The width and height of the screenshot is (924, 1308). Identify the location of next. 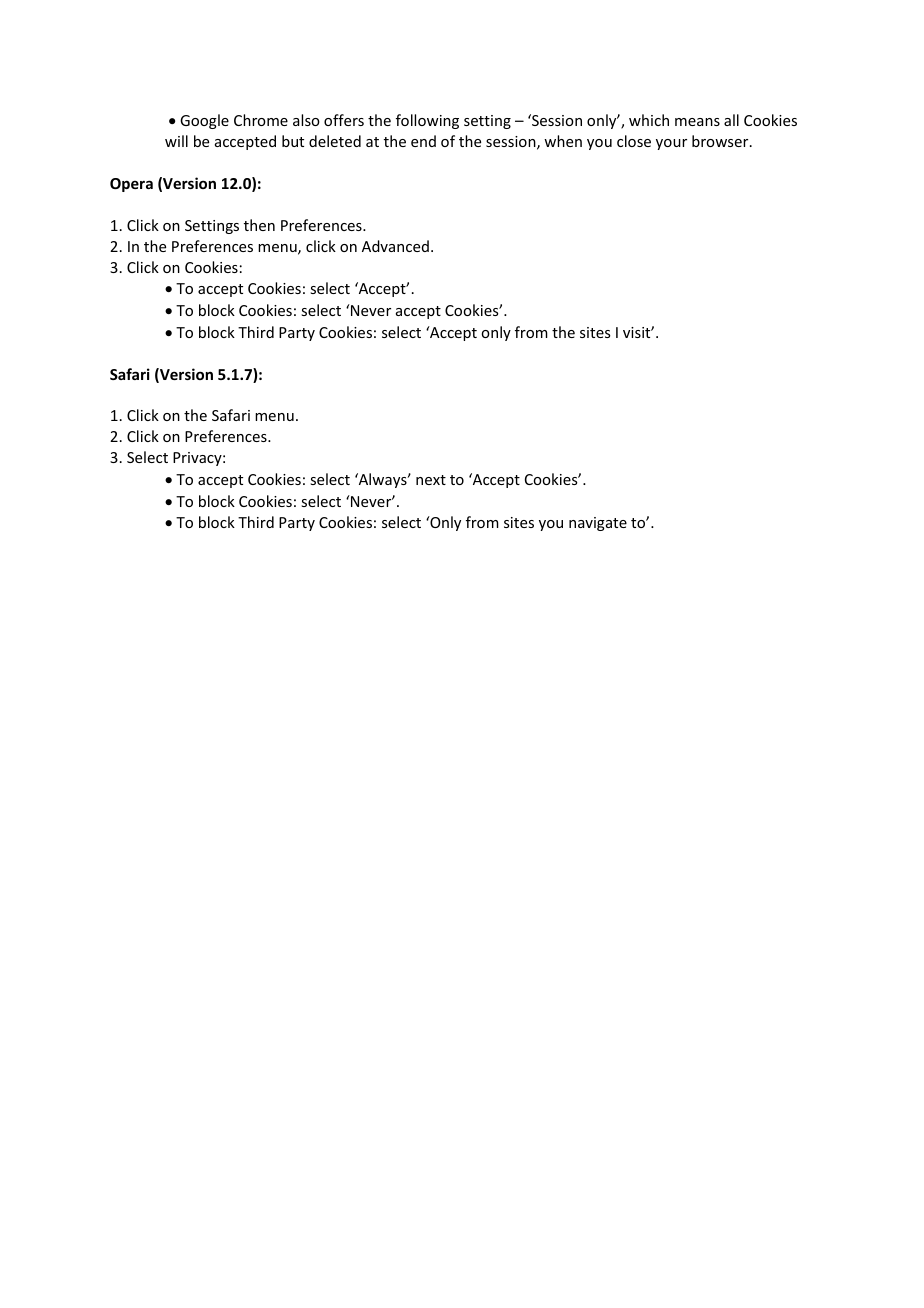
(431, 480).
